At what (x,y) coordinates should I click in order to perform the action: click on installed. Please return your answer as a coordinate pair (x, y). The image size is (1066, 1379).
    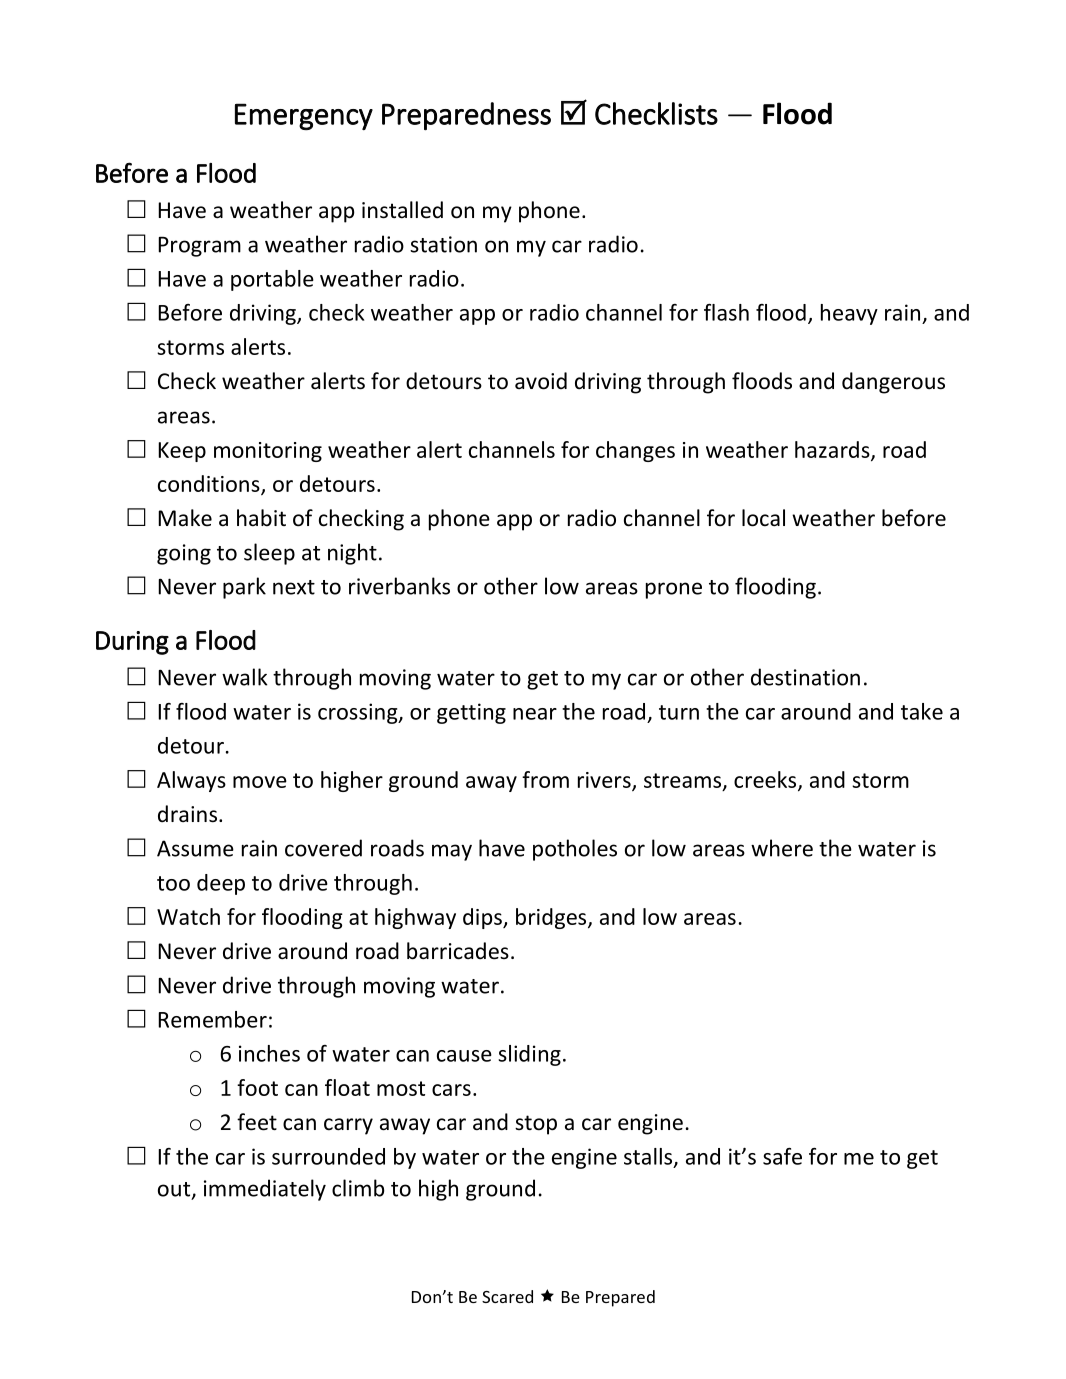
    Looking at the image, I should click on (402, 210).
